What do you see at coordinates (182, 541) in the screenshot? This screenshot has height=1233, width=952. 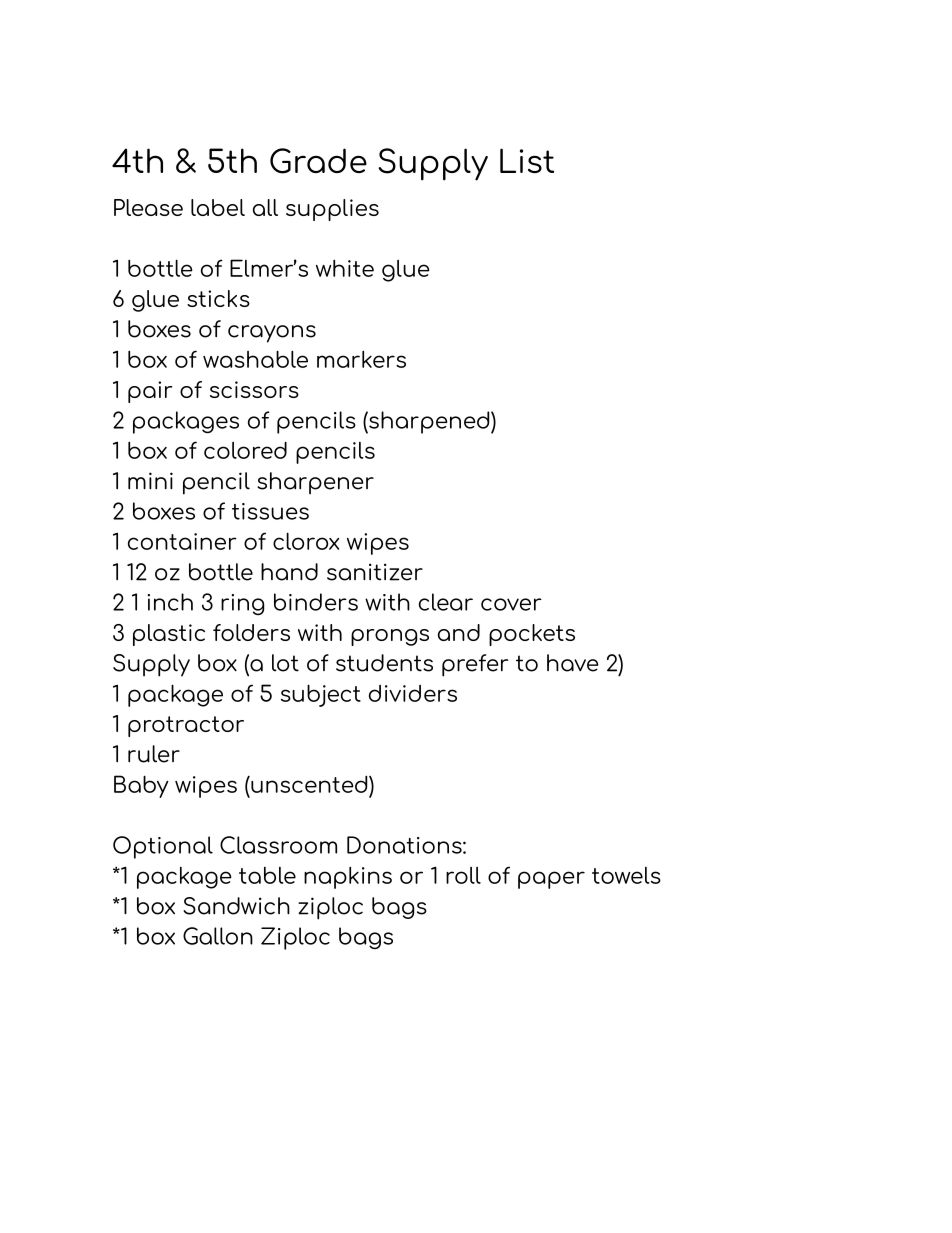 I see `container` at bounding box center [182, 541].
